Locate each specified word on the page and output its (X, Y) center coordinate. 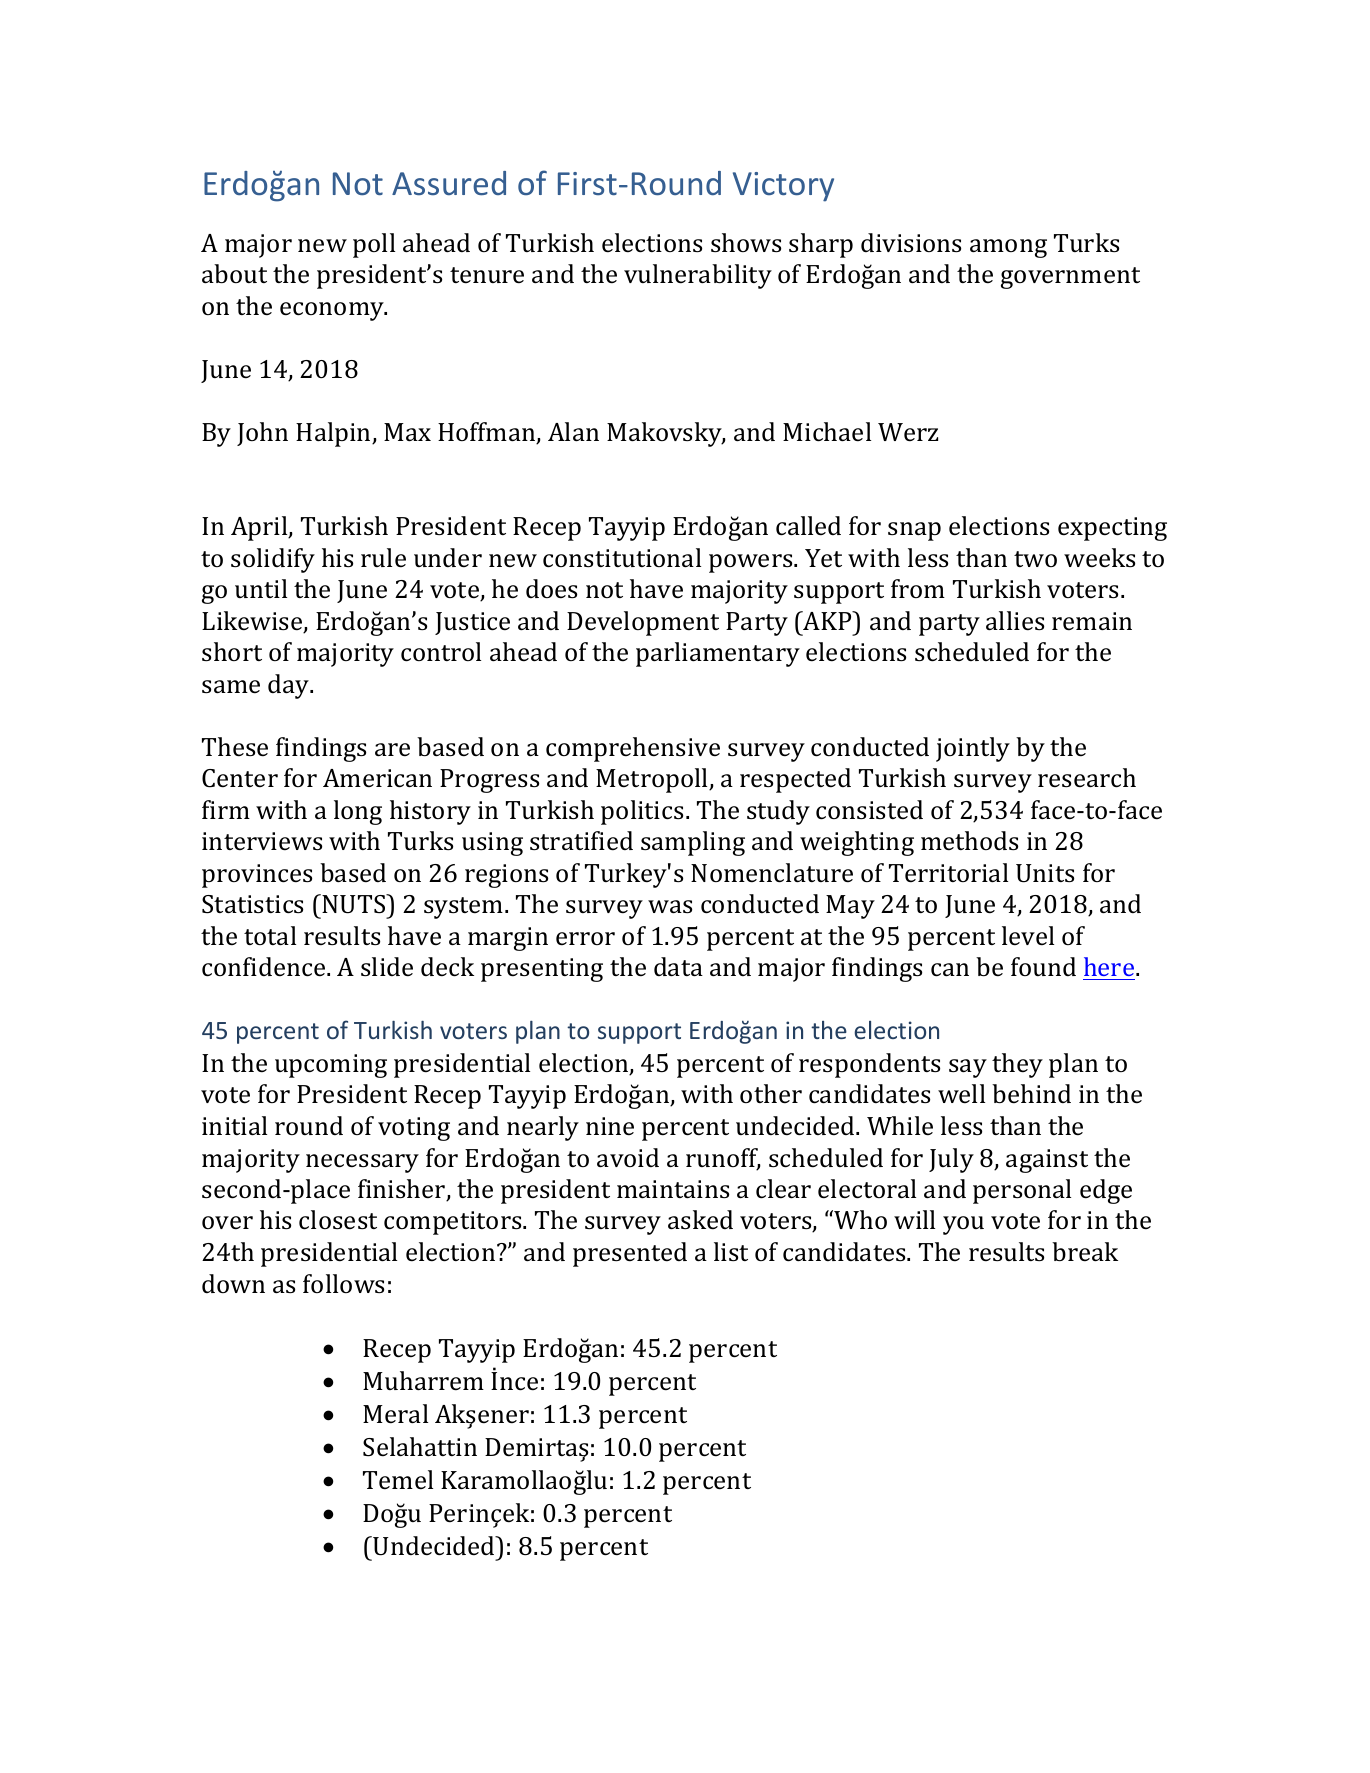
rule (383, 558)
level (1028, 936)
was (670, 907)
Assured (449, 183)
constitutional (622, 558)
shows (746, 243)
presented (630, 1254)
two (1035, 559)
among (1008, 248)
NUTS (355, 904)
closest (338, 1220)
